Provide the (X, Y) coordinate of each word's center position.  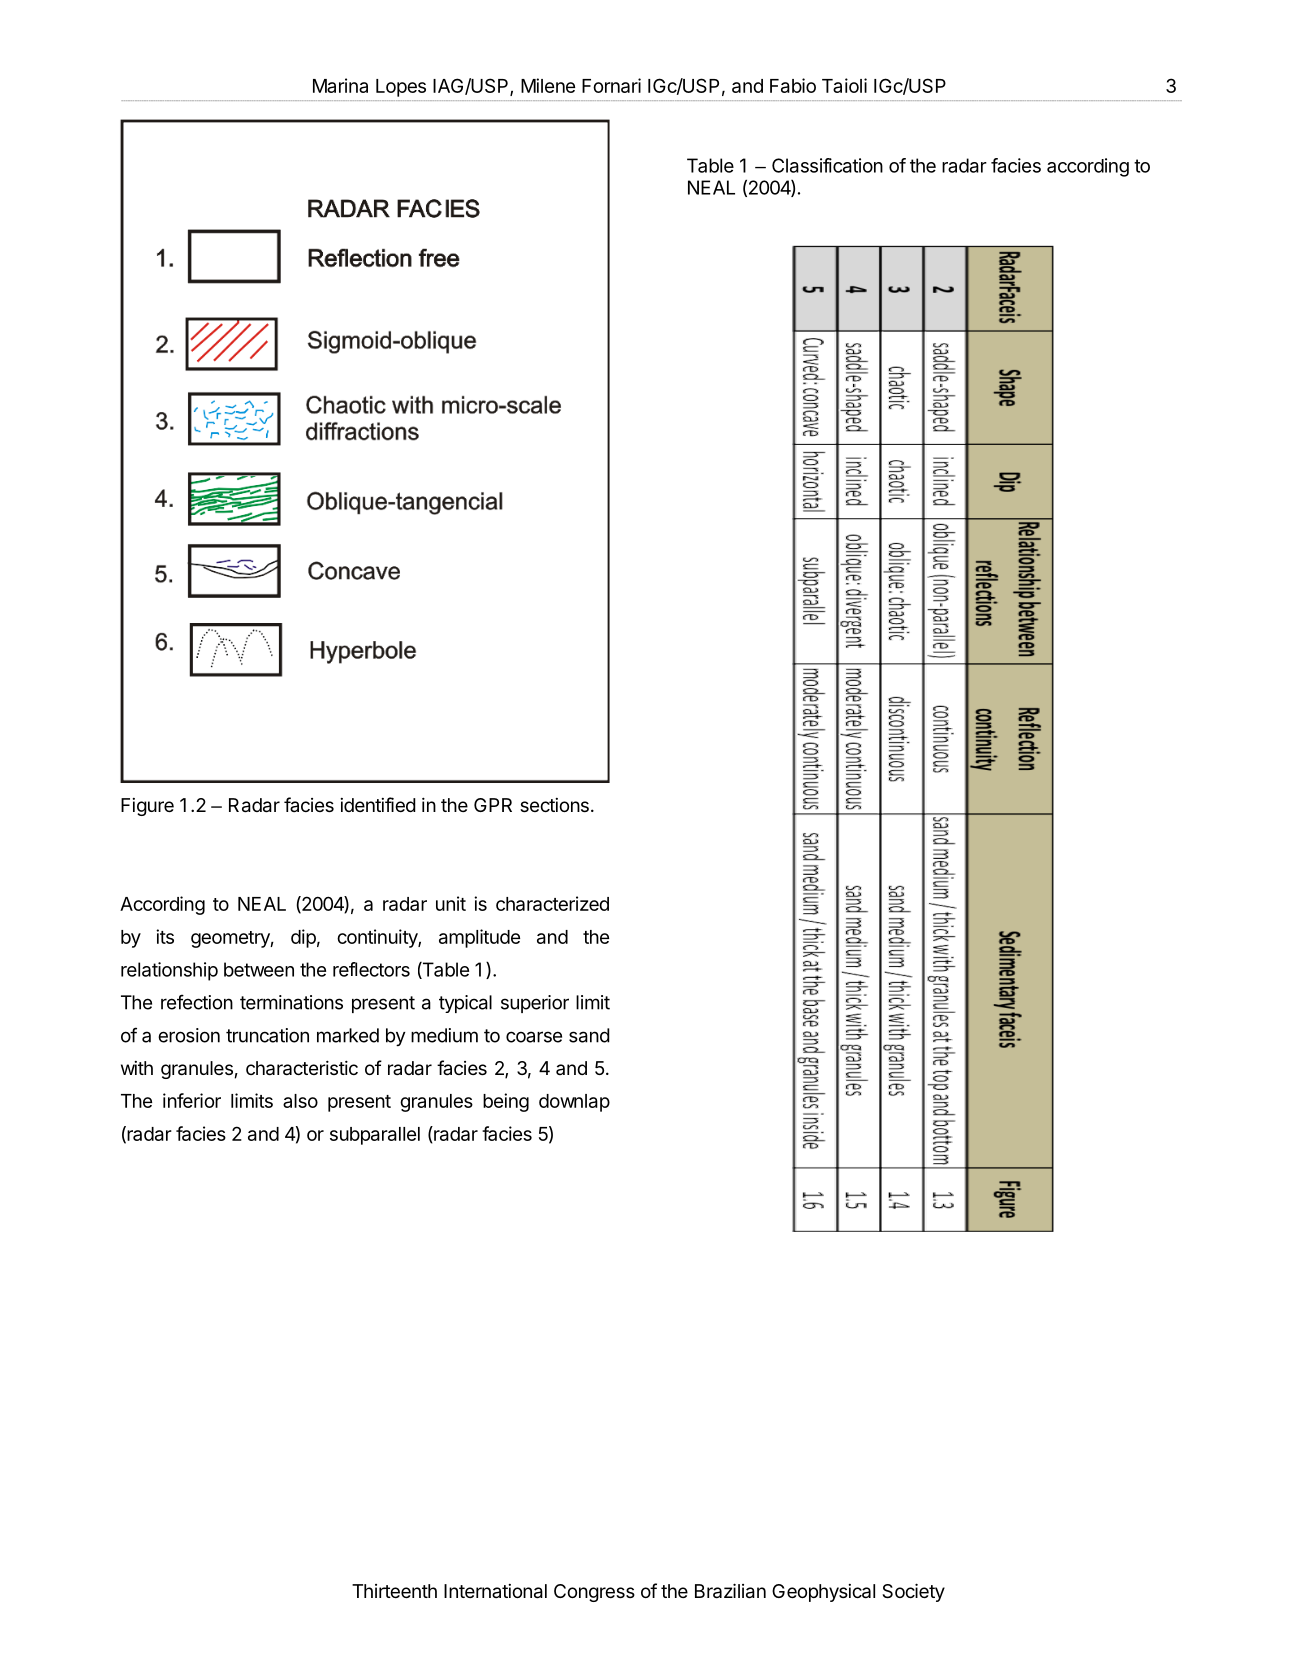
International (495, 1591)
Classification (827, 165)
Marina (340, 85)
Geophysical (823, 1593)
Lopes (401, 88)
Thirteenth (394, 1591)
